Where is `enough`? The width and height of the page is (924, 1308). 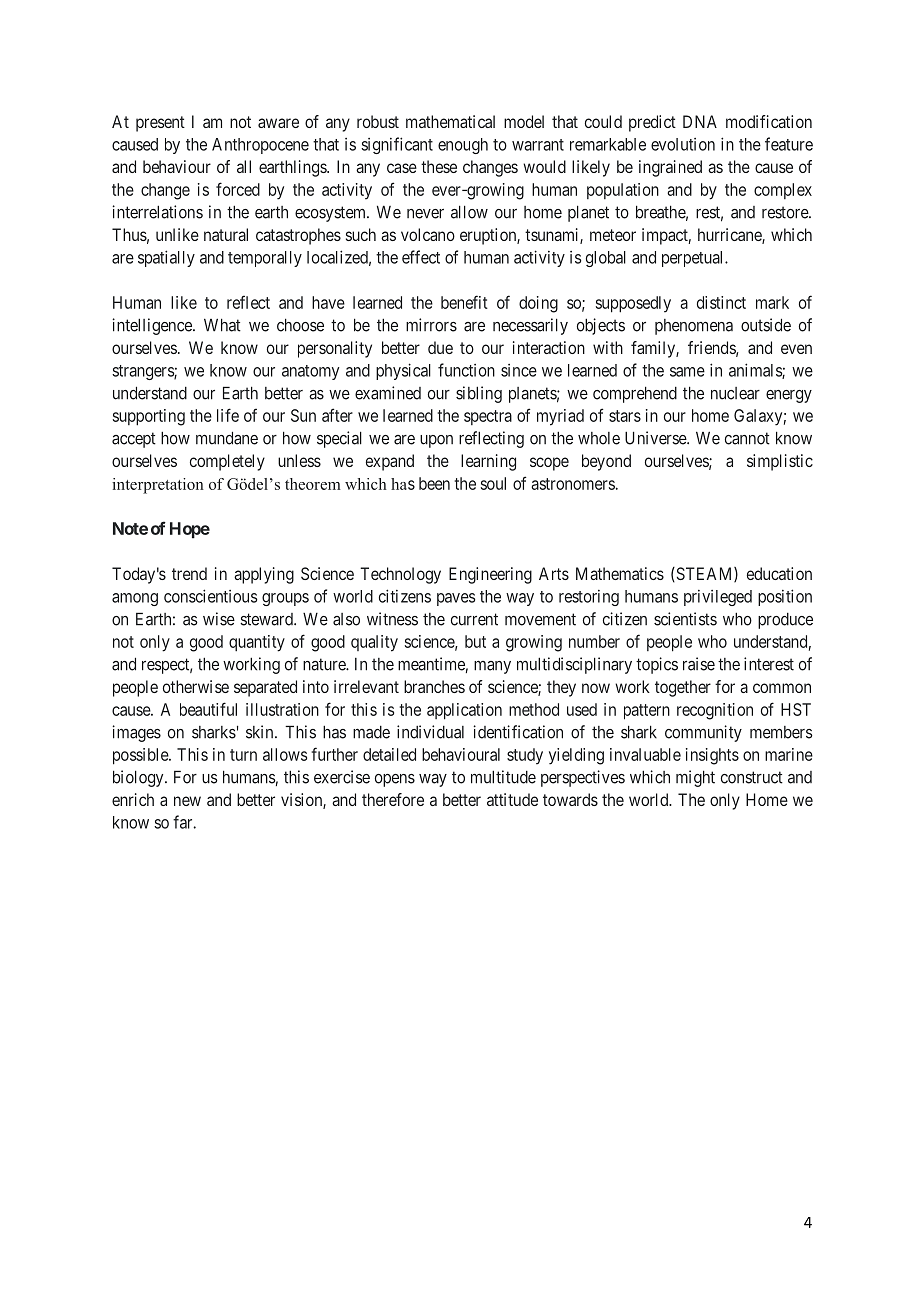
enough is located at coordinates (463, 146).
